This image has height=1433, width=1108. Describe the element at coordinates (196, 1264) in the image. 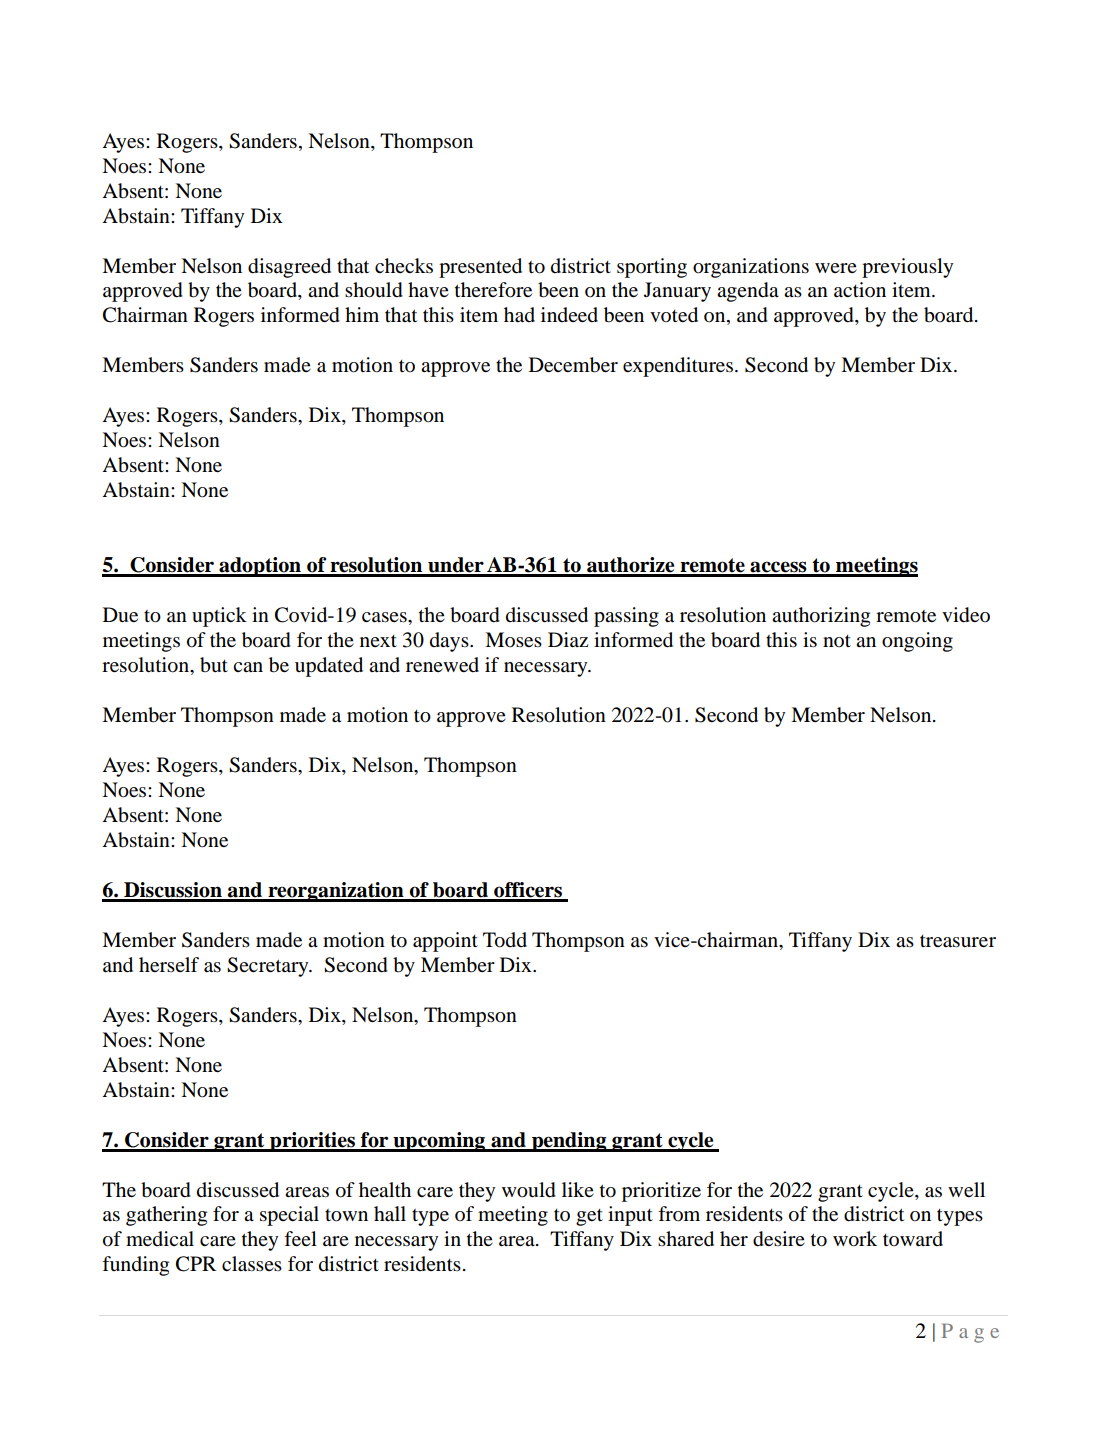

I see `CPR` at that location.
